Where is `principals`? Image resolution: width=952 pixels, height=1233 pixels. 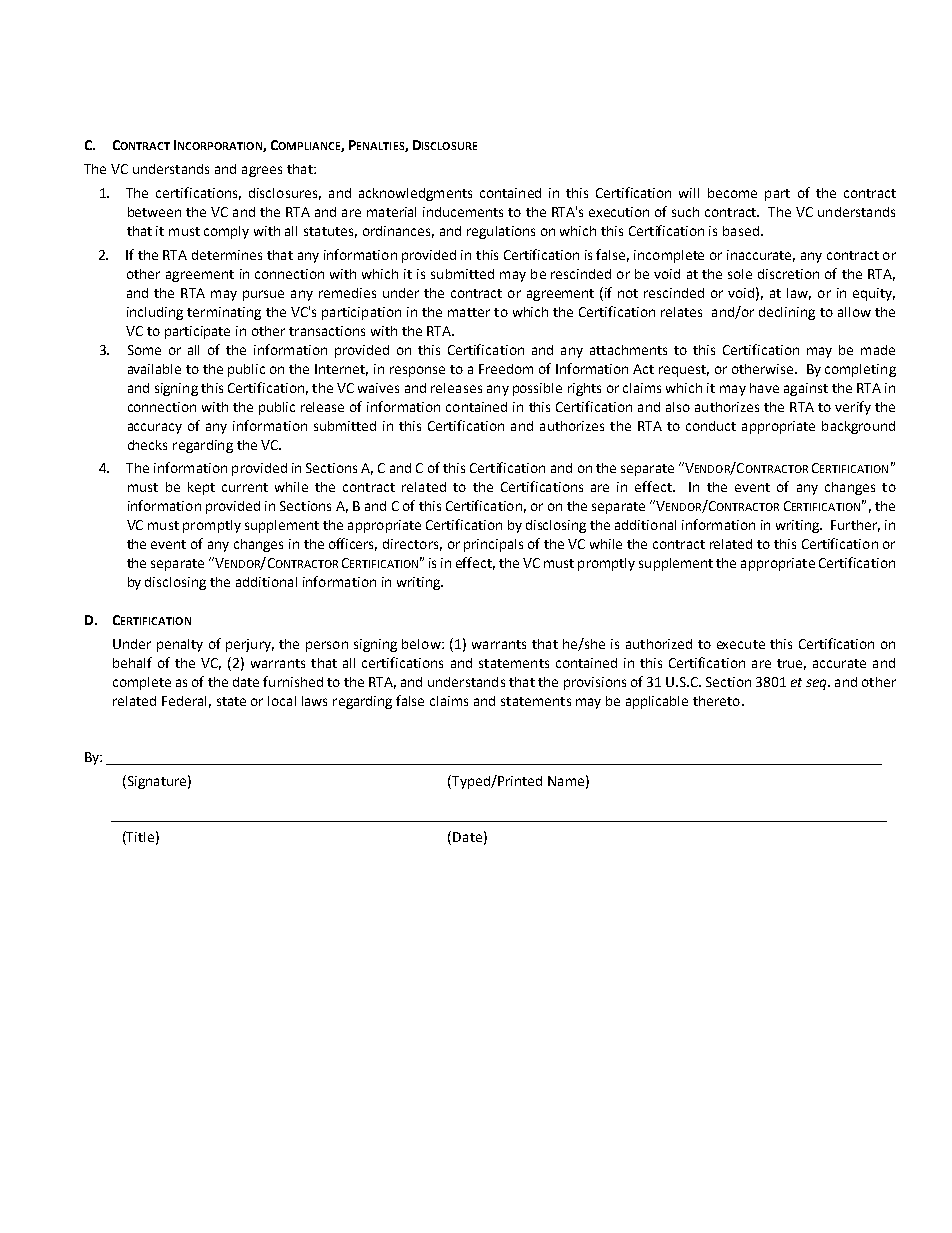
principals is located at coordinates (493, 545).
